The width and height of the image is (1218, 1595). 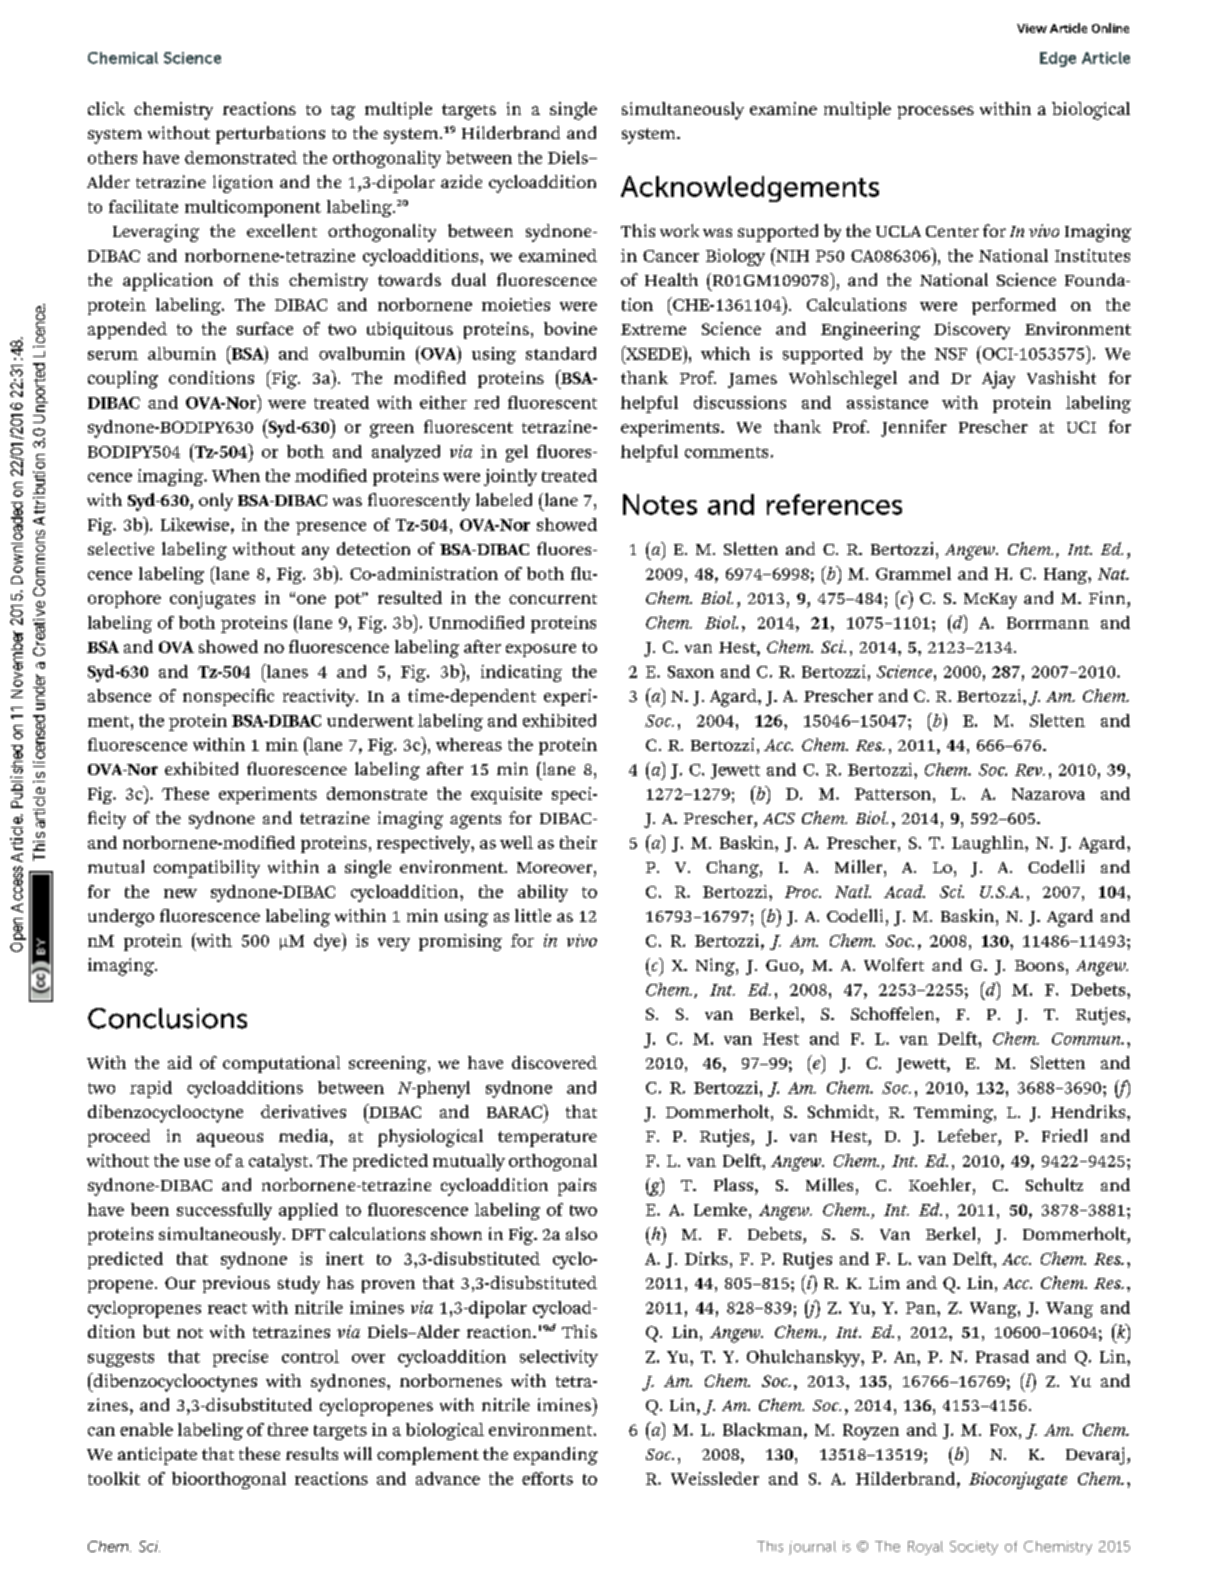 What do you see at coordinates (660, 504) in the image?
I see `Notes` at bounding box center [660, 504].
